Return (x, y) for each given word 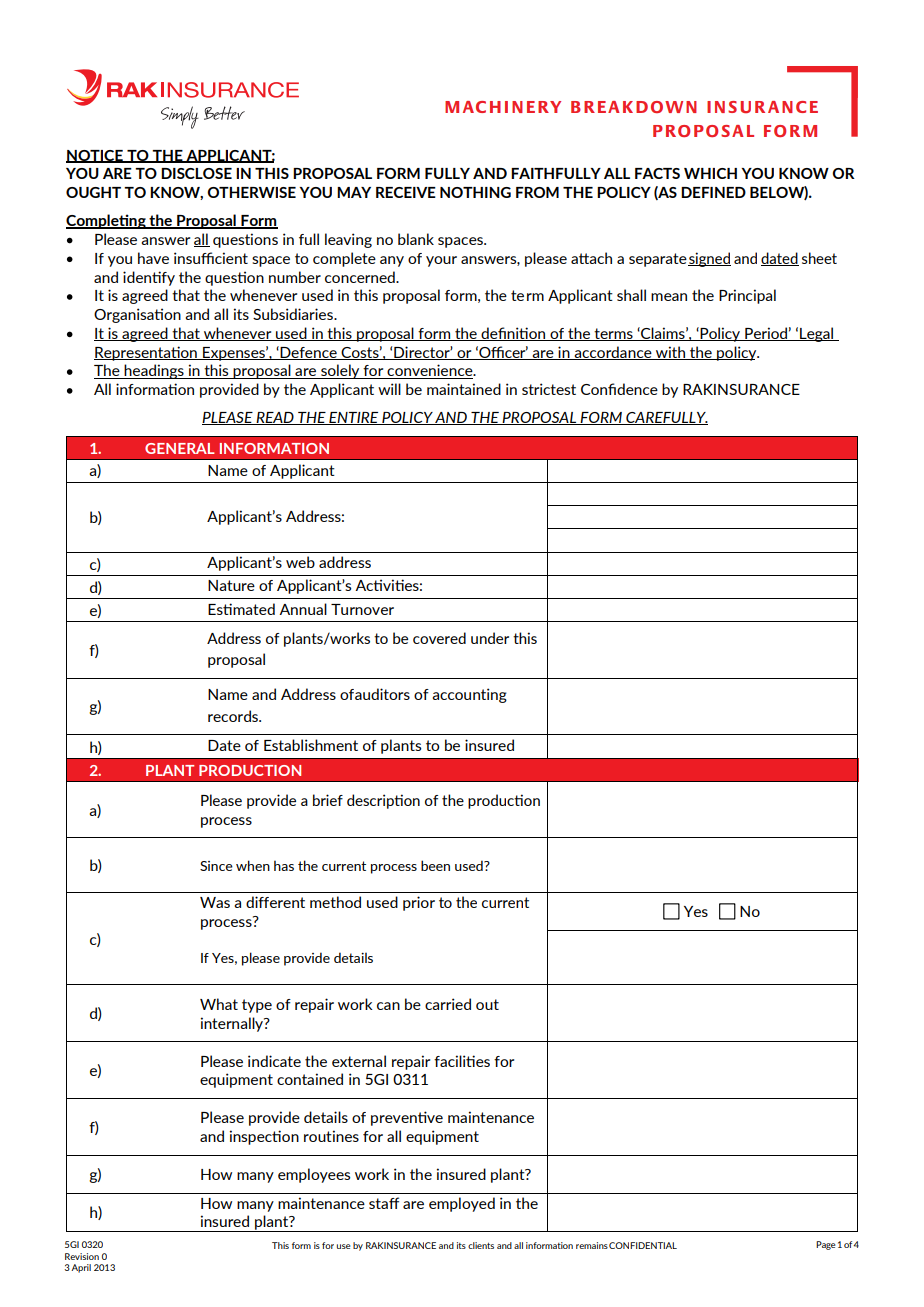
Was (215, 902)
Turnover (362, 609)
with (670, 353)
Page (826, 1245)
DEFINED (713, 192)
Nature (231, 585)
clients (481, 1245)
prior (419, 903)
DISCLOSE (196, 173)
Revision (82, 1256)
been (435, 865)
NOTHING (475, 192)
